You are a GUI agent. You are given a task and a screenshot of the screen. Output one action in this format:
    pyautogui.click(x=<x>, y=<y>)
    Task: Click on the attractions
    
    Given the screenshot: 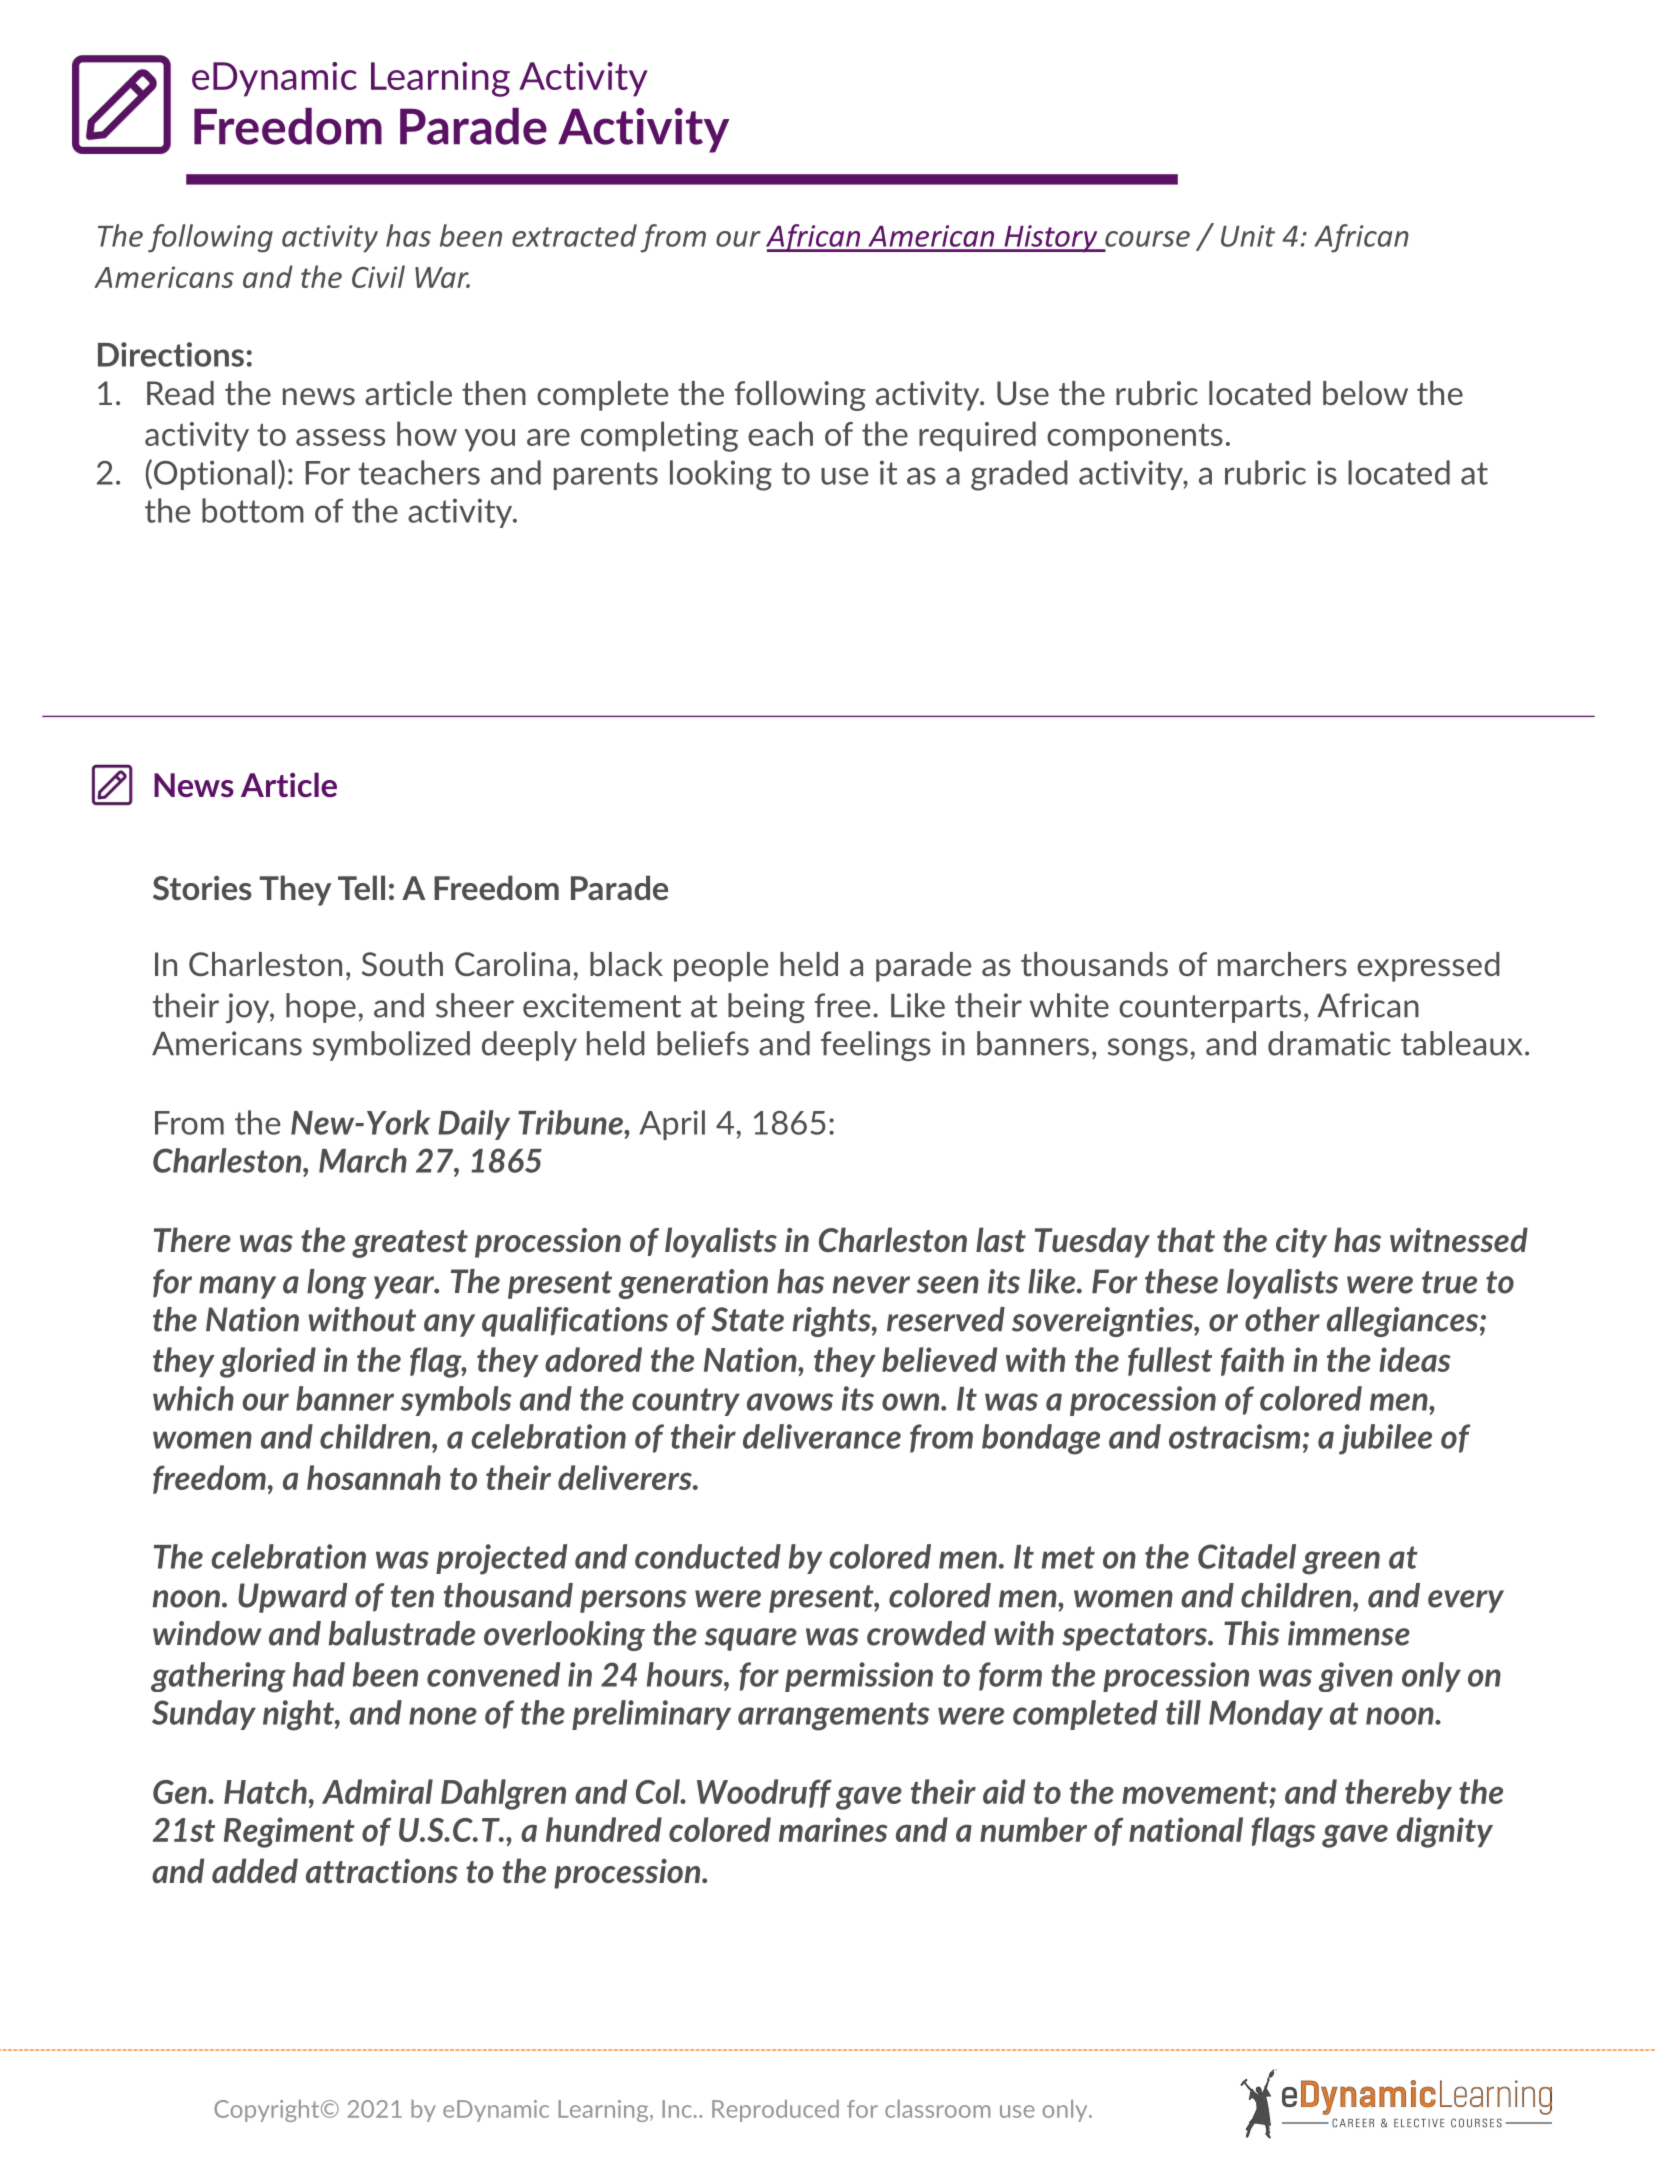 What is the action you would take?
    pyautogui.click(x=382, y=1871)
